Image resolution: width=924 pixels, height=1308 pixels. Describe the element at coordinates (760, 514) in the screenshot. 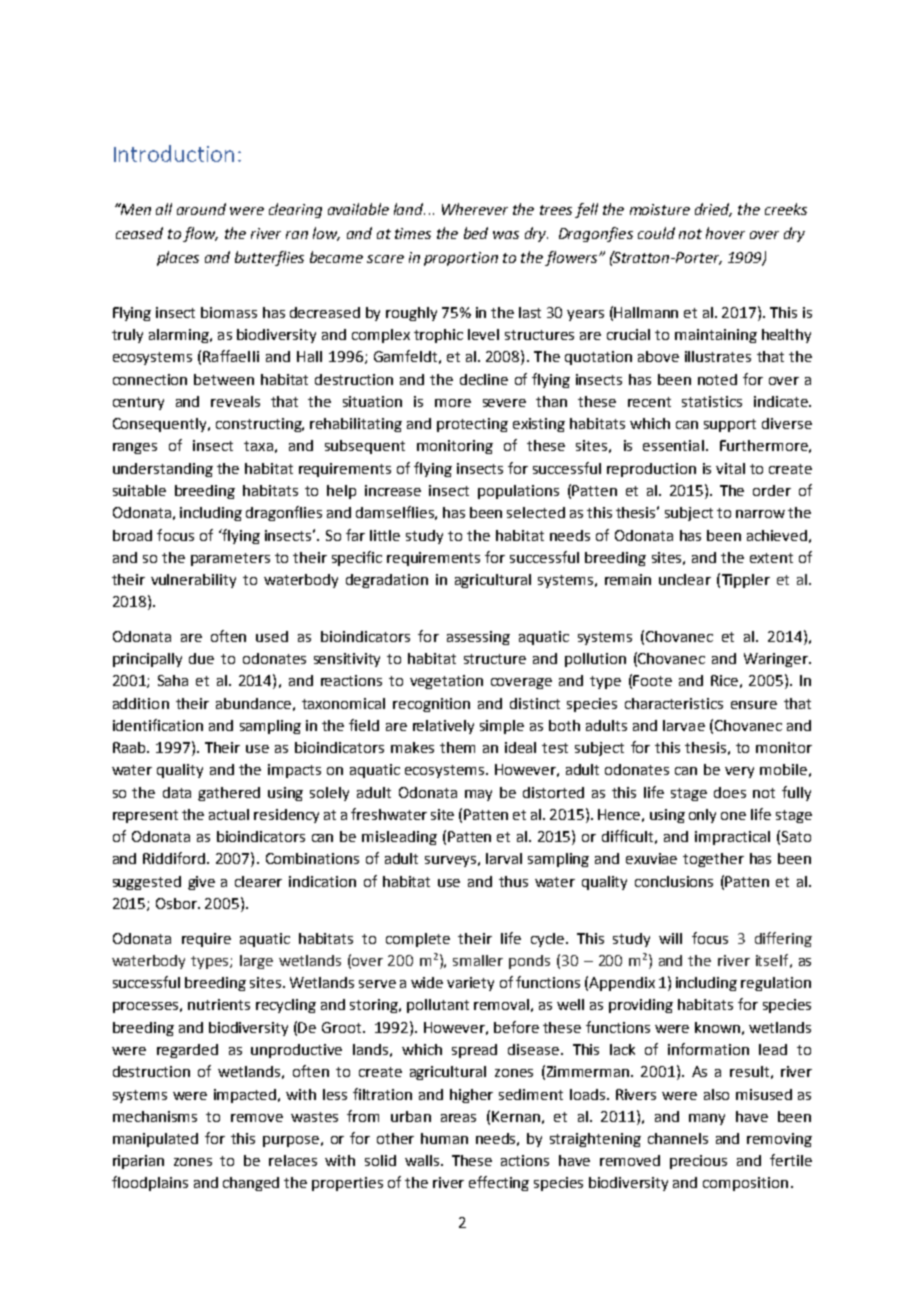

I see `narrow` at that location.
